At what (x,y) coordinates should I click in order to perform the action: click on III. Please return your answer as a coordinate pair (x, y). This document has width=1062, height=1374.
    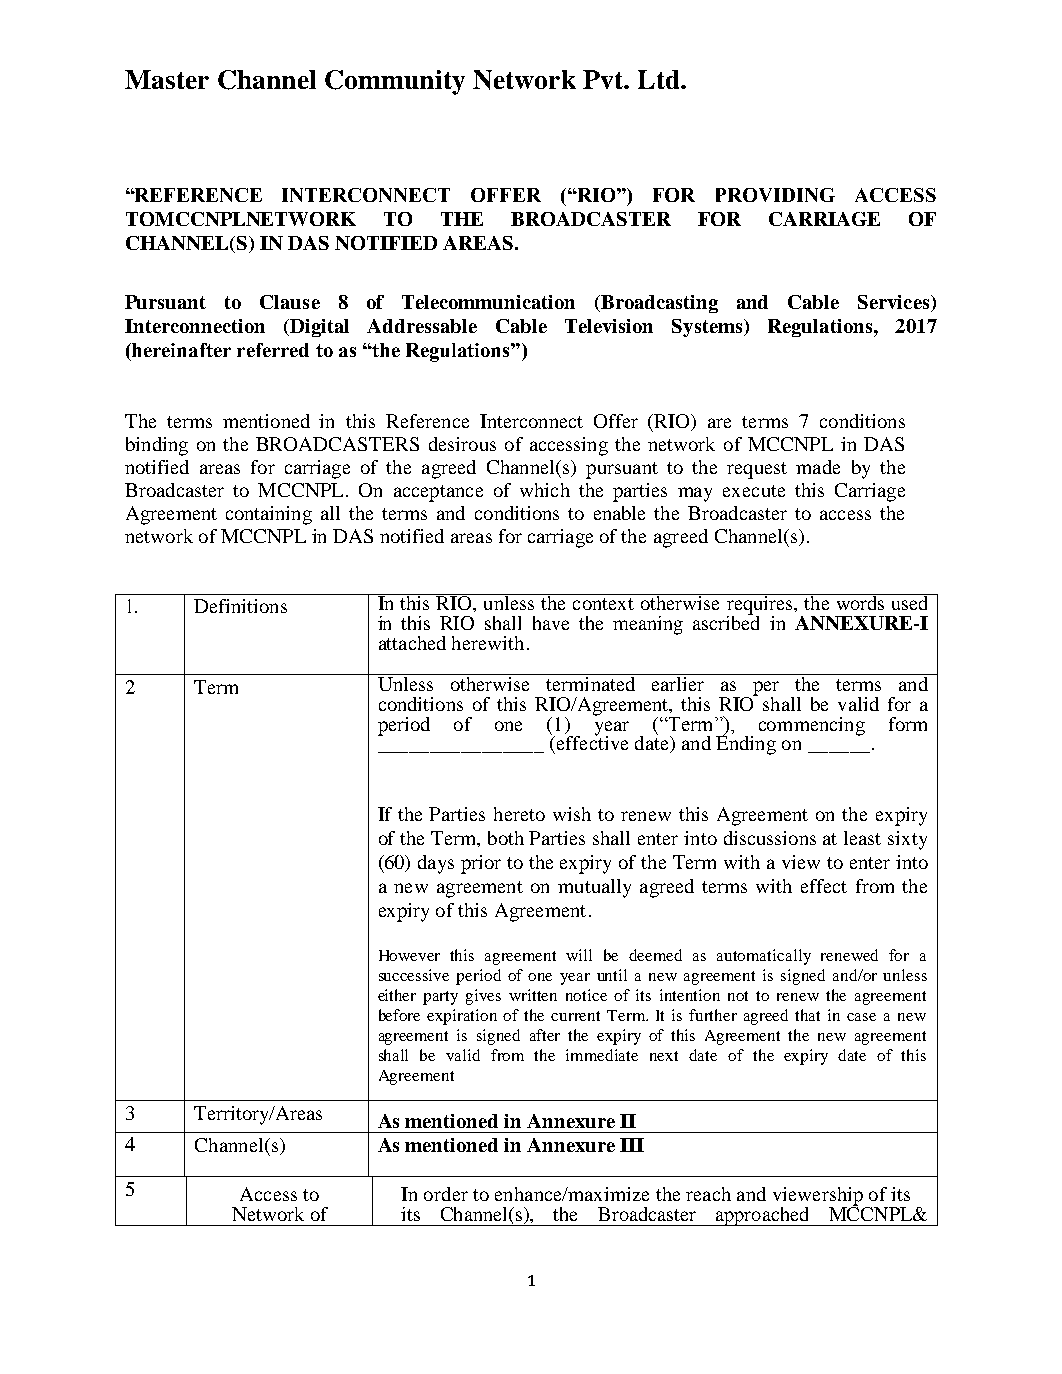
    Looking at the image, I should click on (632, 1145).
